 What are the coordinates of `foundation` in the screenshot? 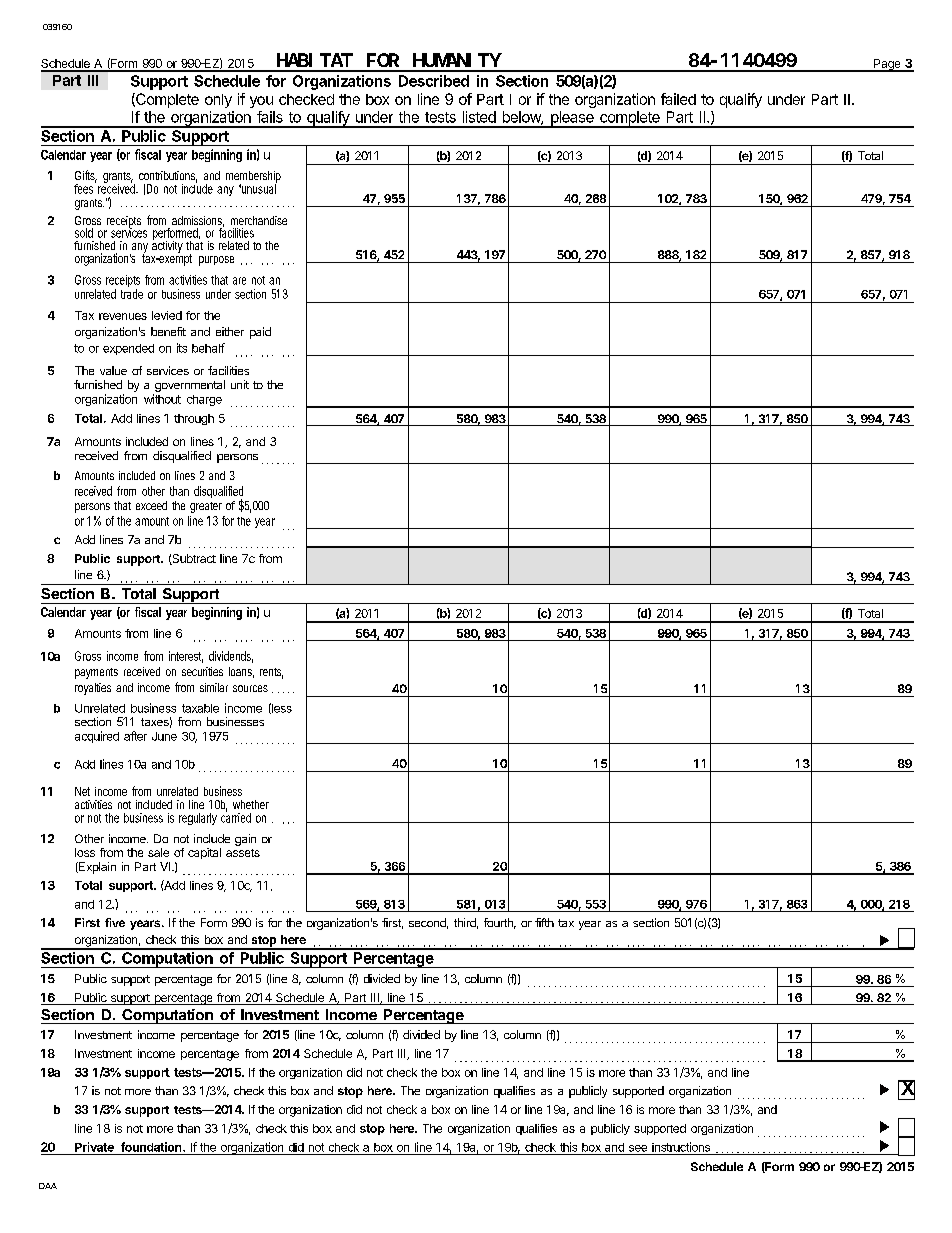 It's located at (152, 1147).
